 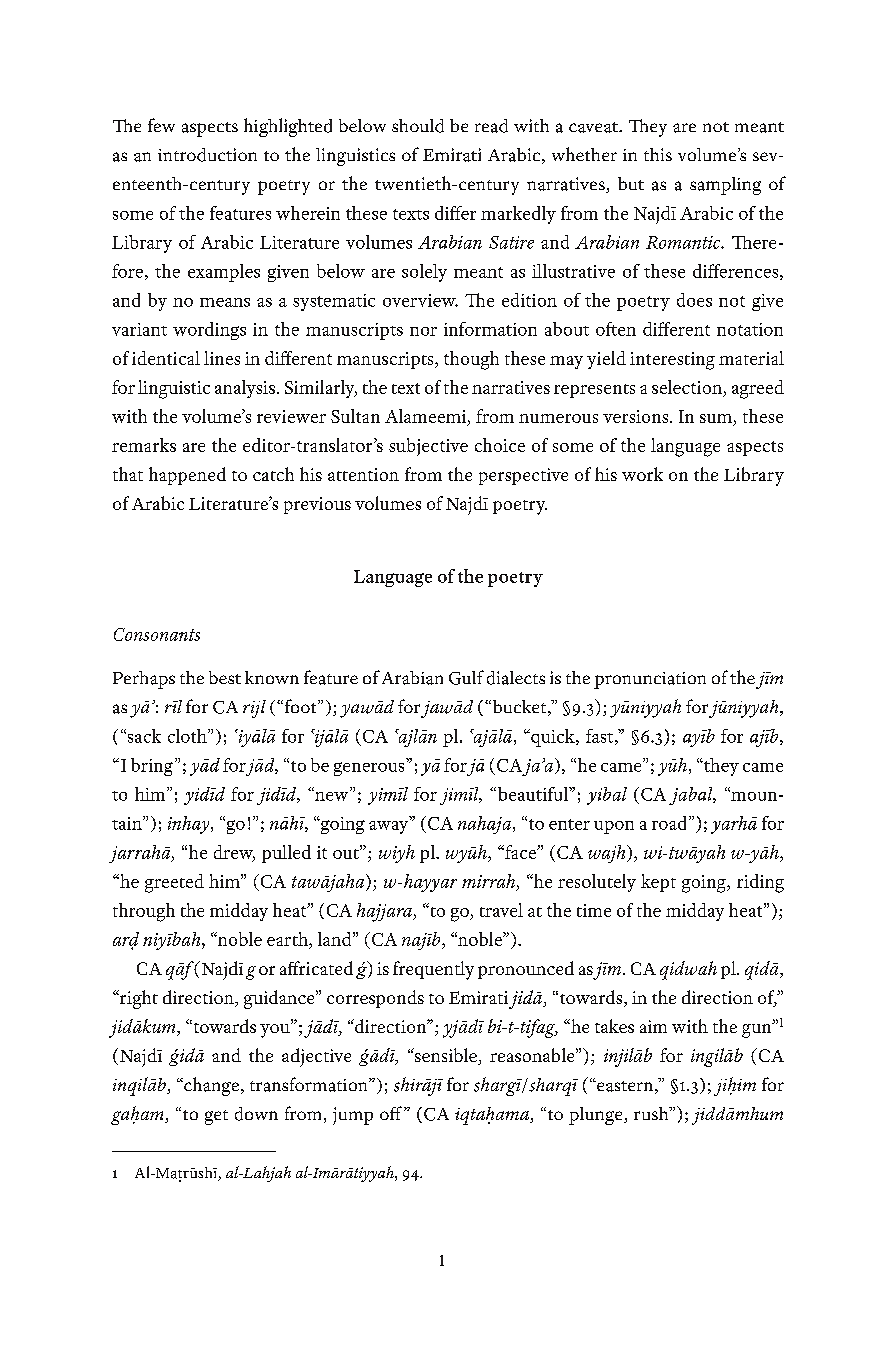 I want to click on Gulf, so click(x=466, y=677).
